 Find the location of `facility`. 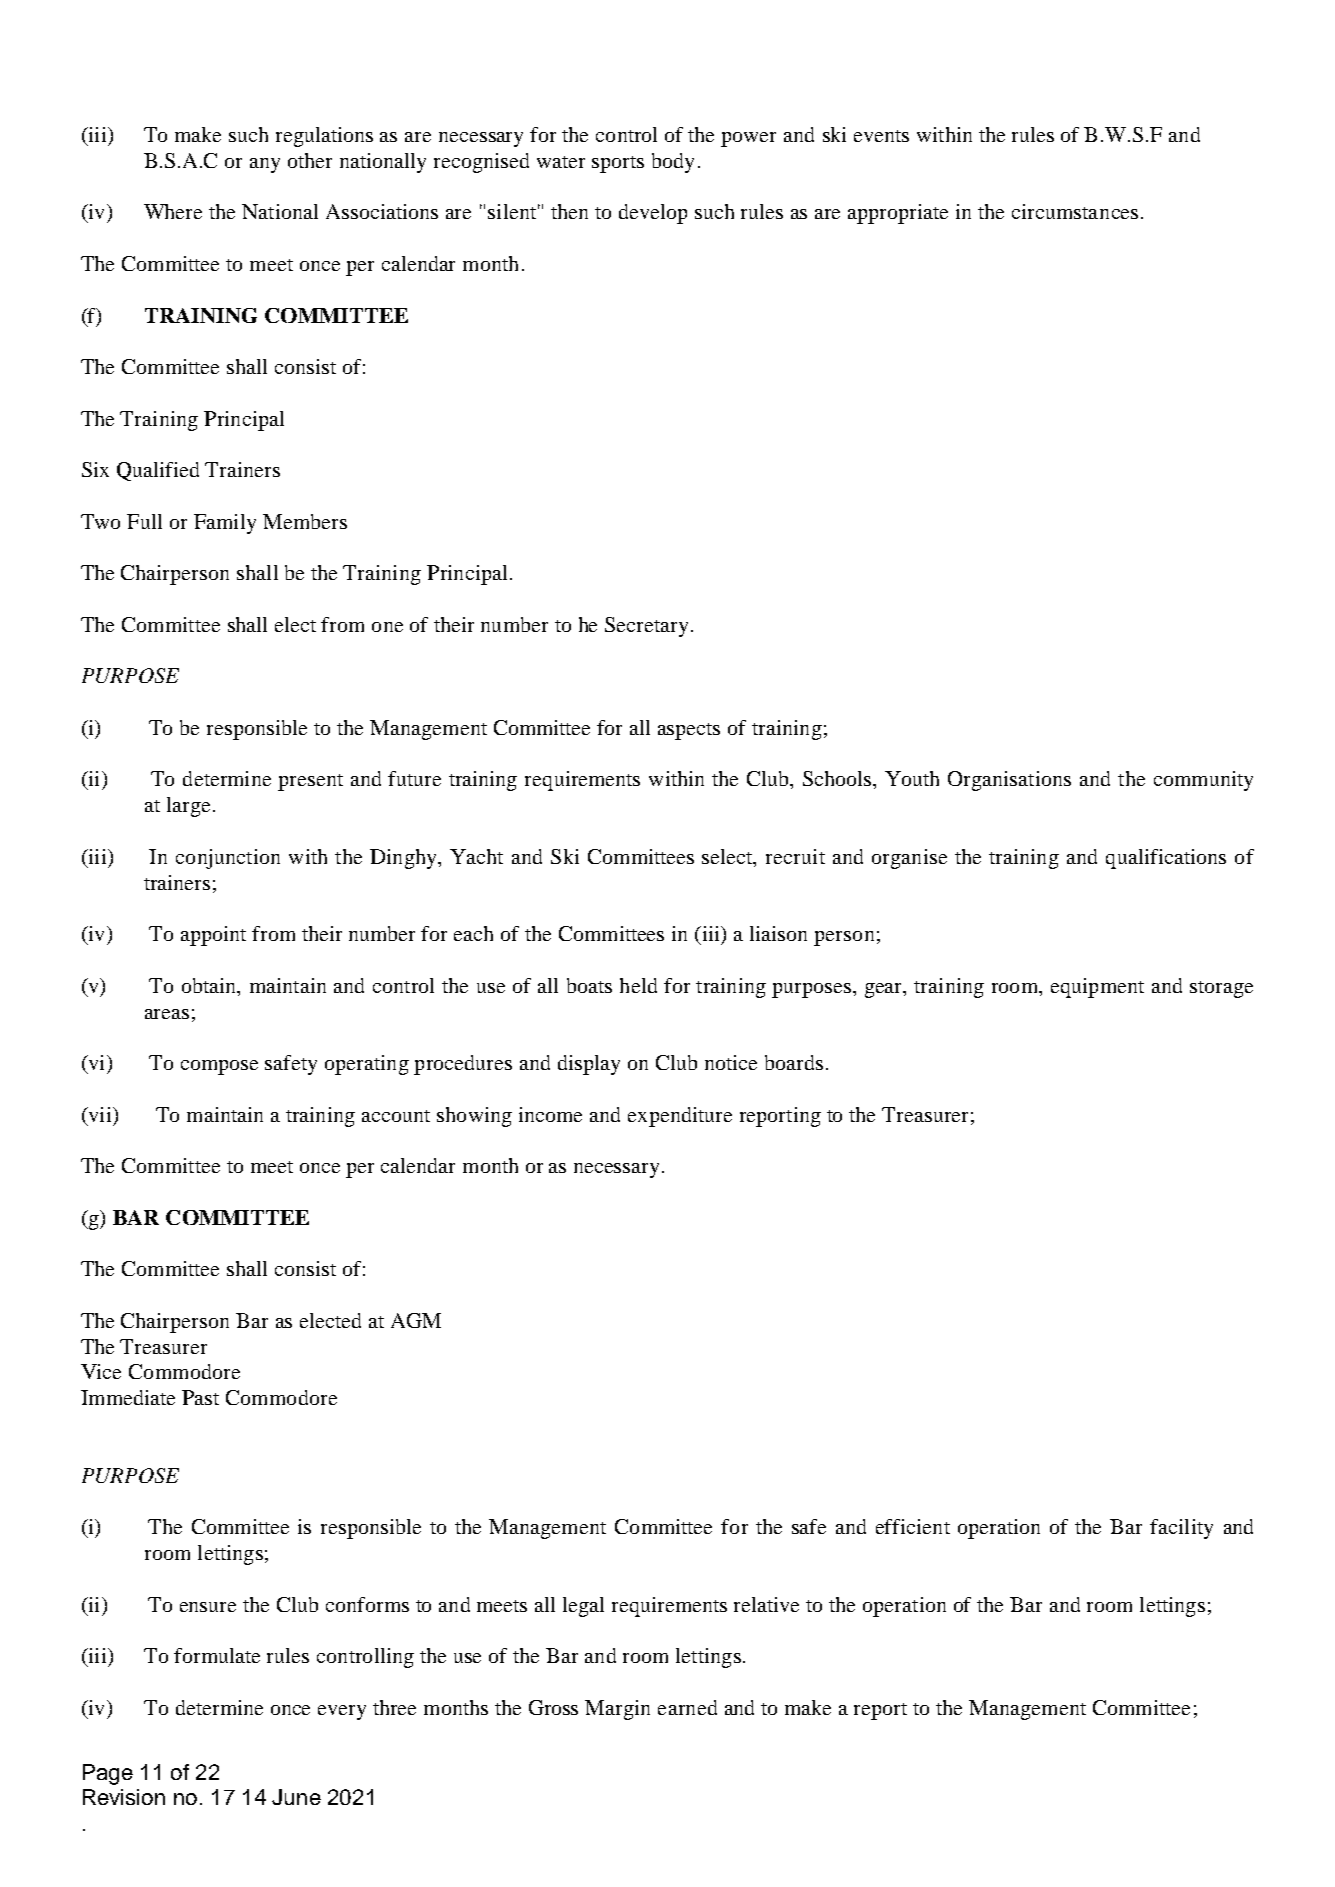

facility is located at coordinates (1181, 1529).
